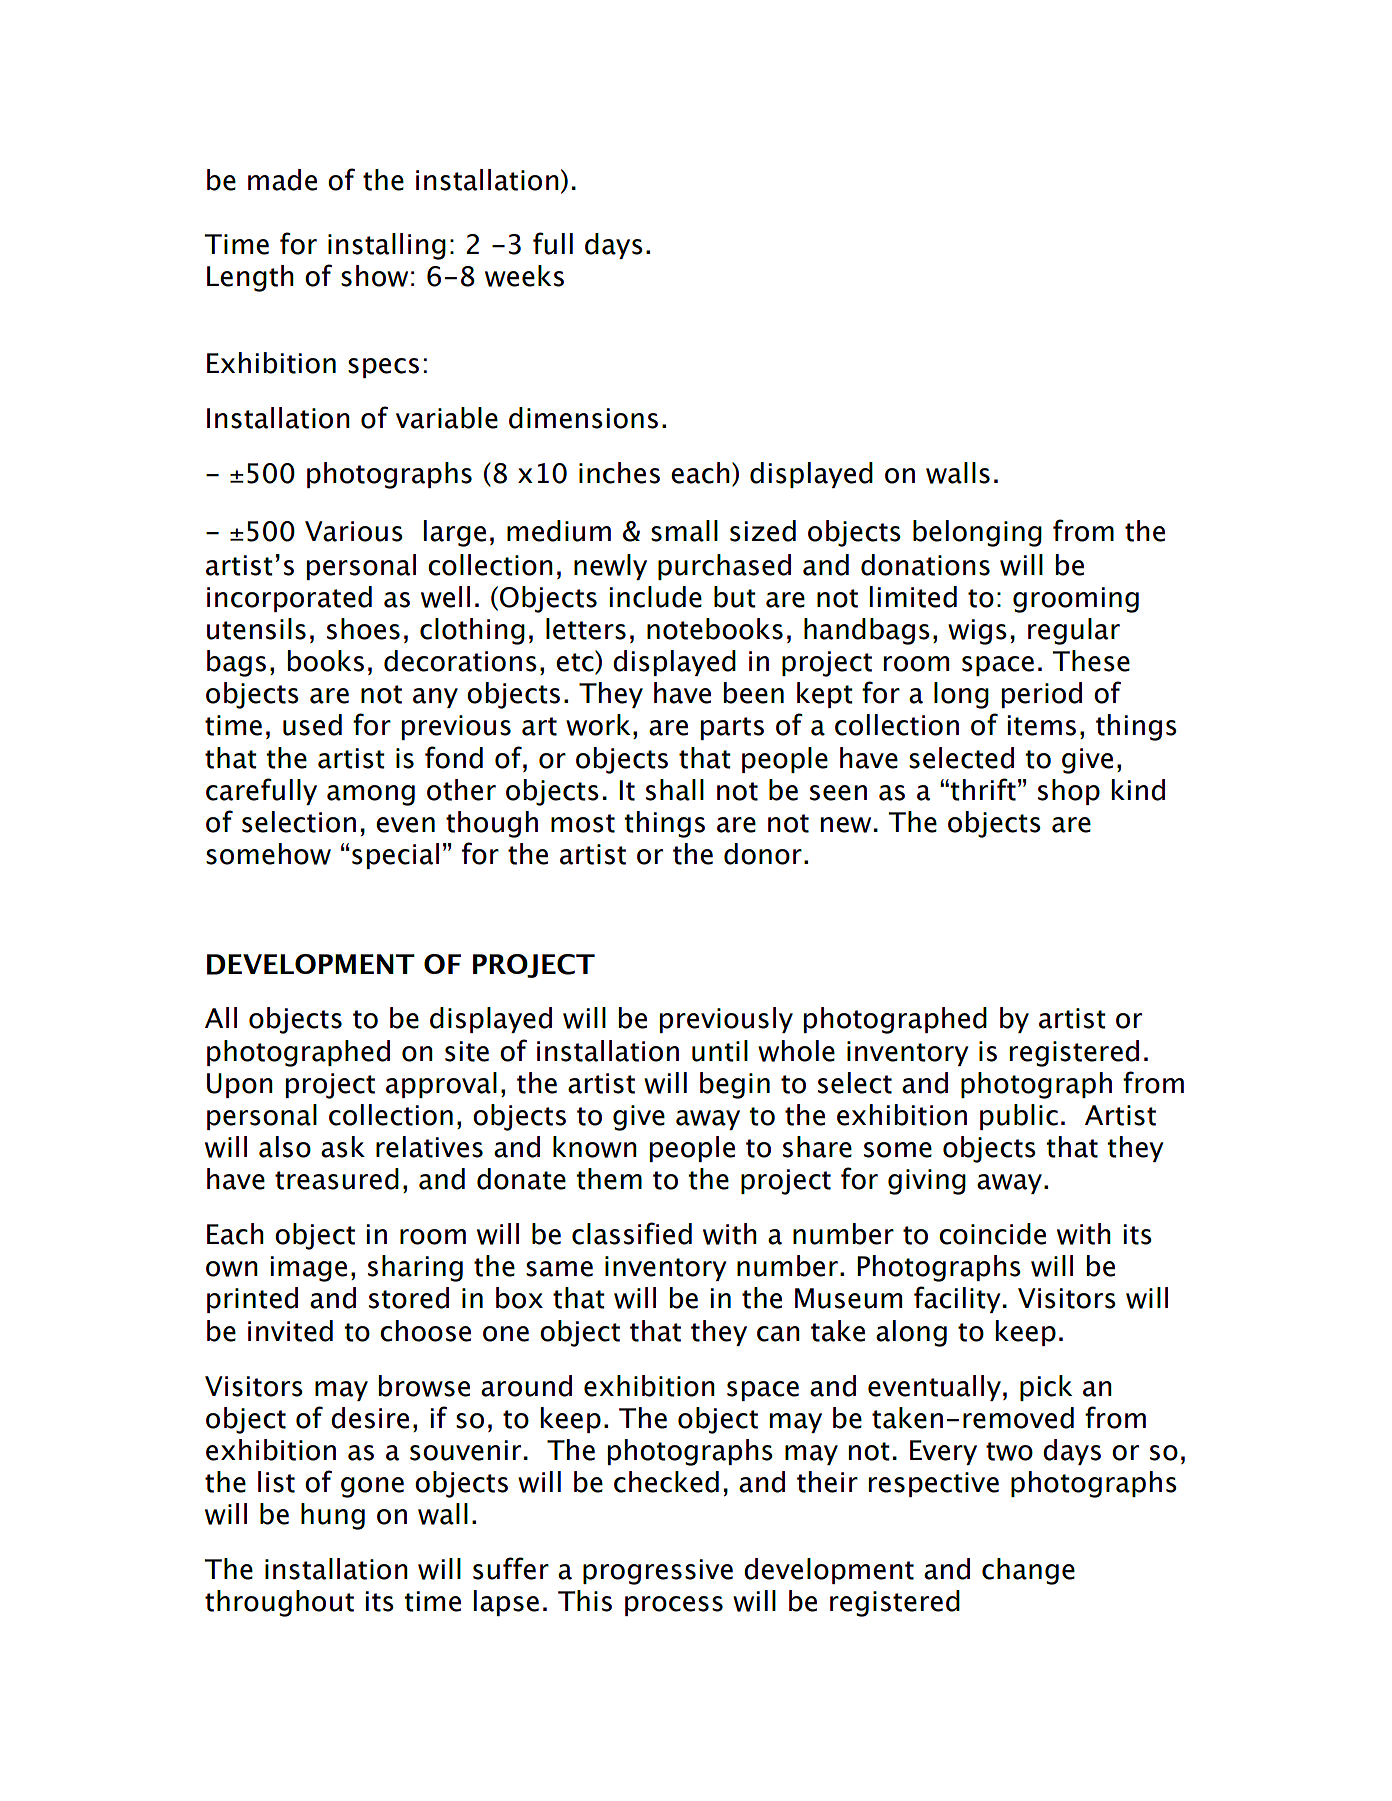 Image resolution: width=1392 pixels, height=1801 pixels. I want to click on hung, so click(333, 1516).
